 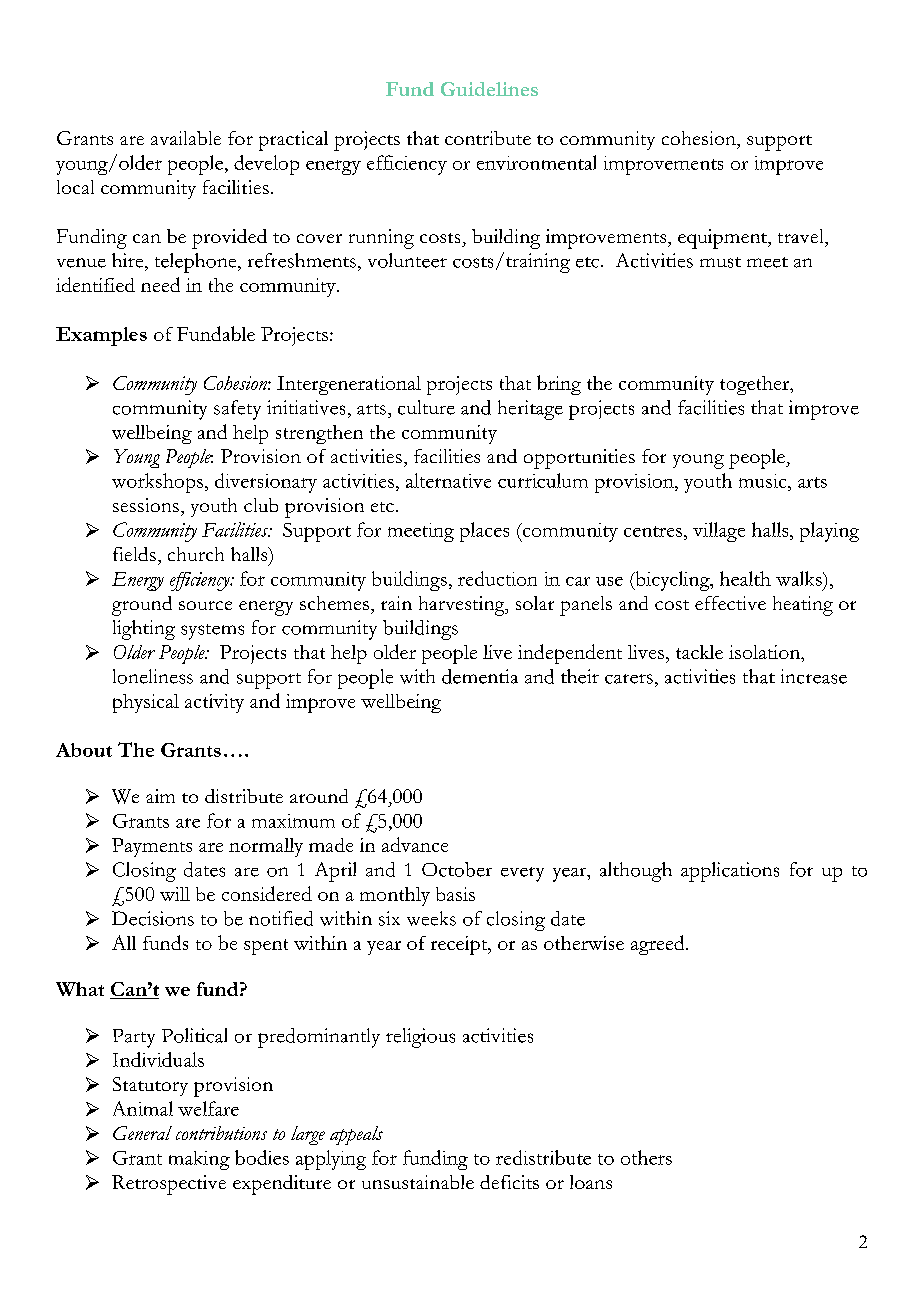 I want to click on available, so click(x=186, y=138).
